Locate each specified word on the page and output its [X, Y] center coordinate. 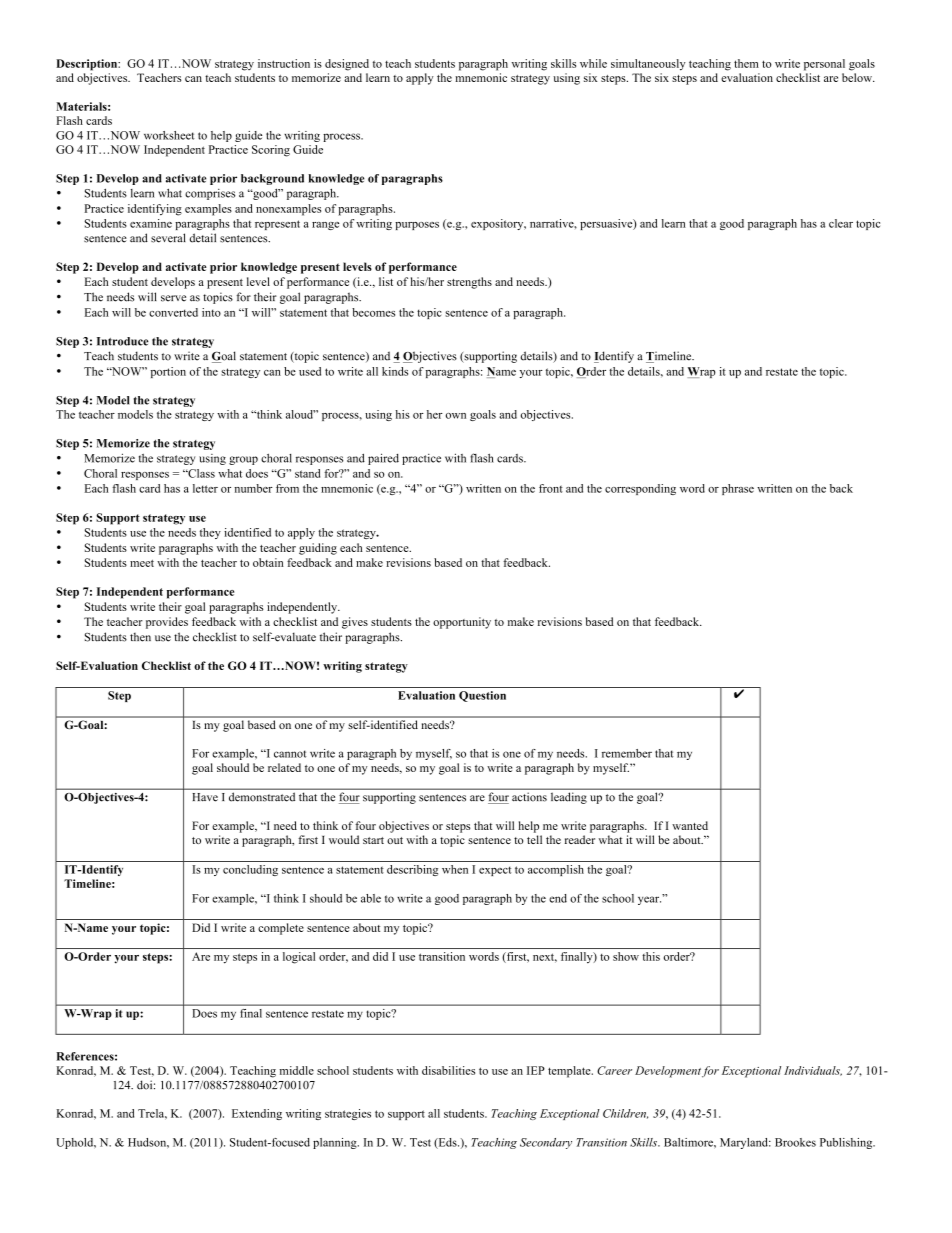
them [746, 63]
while [593, 63]
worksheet [169, 135]
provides [167, 623]
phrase [738, 489]
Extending [257, 1114]
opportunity [462, 623]
